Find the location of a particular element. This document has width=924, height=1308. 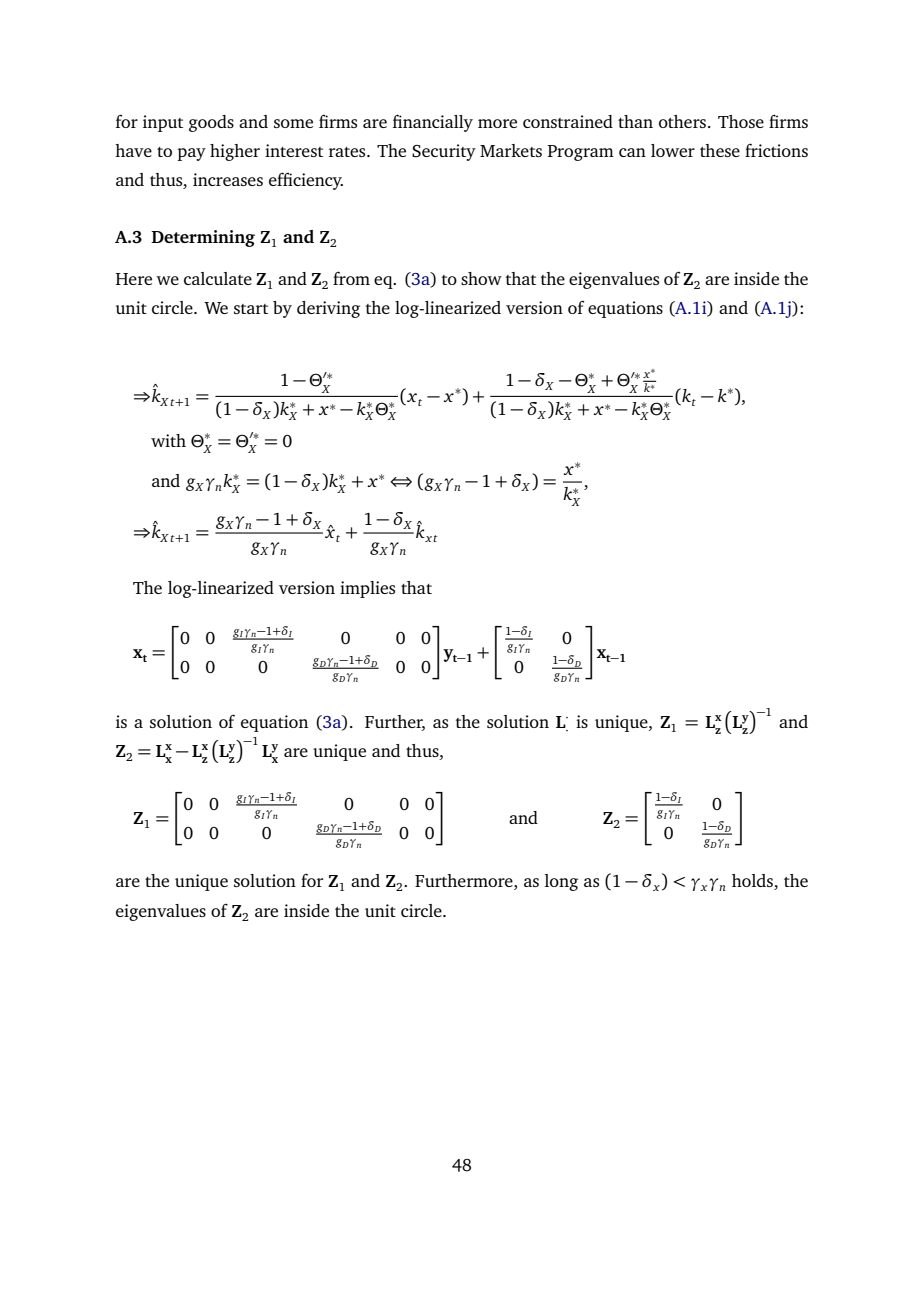

Determining is located at coordinates (203, 238).
